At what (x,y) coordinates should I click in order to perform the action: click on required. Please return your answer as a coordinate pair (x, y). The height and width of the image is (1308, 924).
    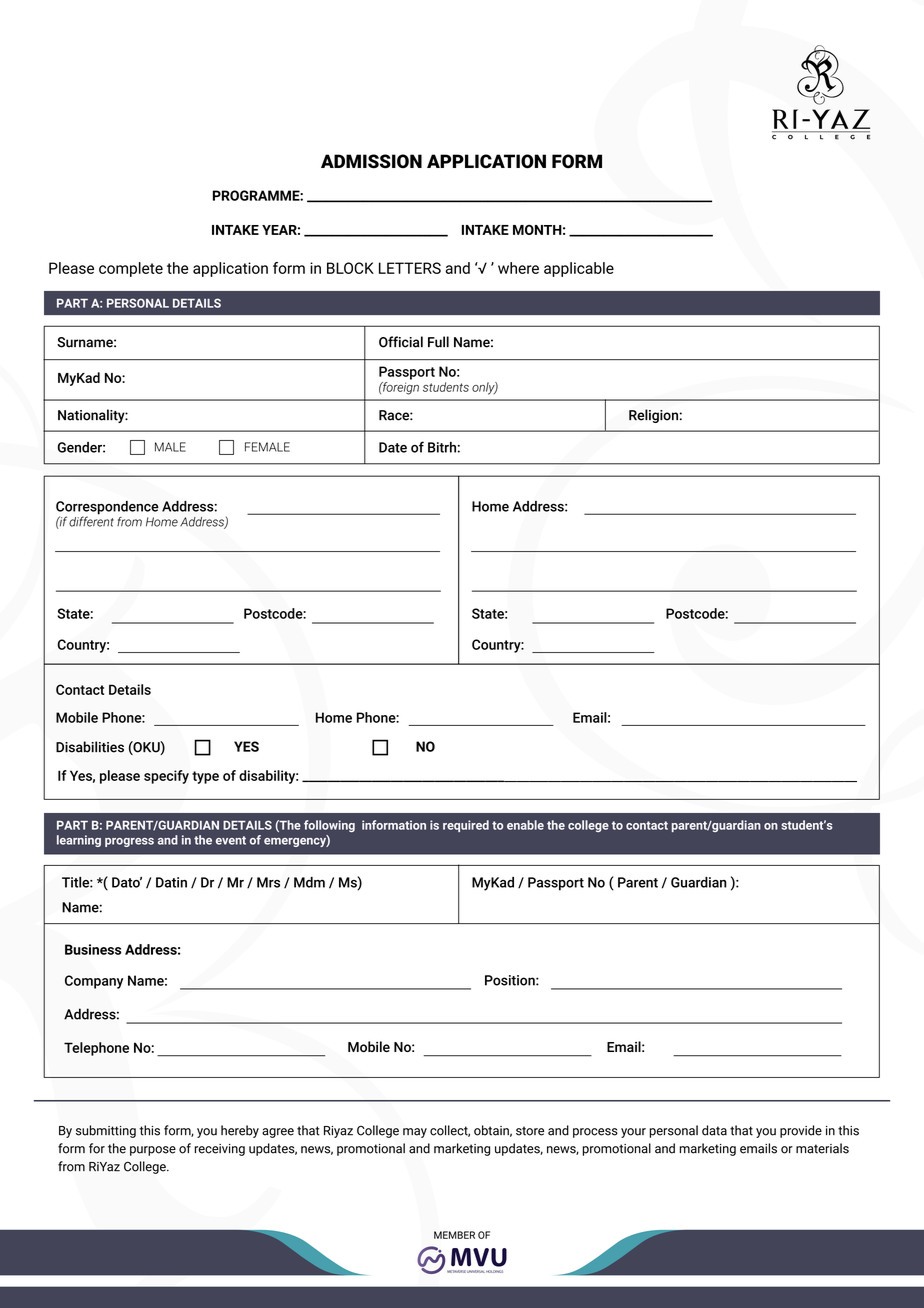
    Looking at the image, I should click on (466, 826).
